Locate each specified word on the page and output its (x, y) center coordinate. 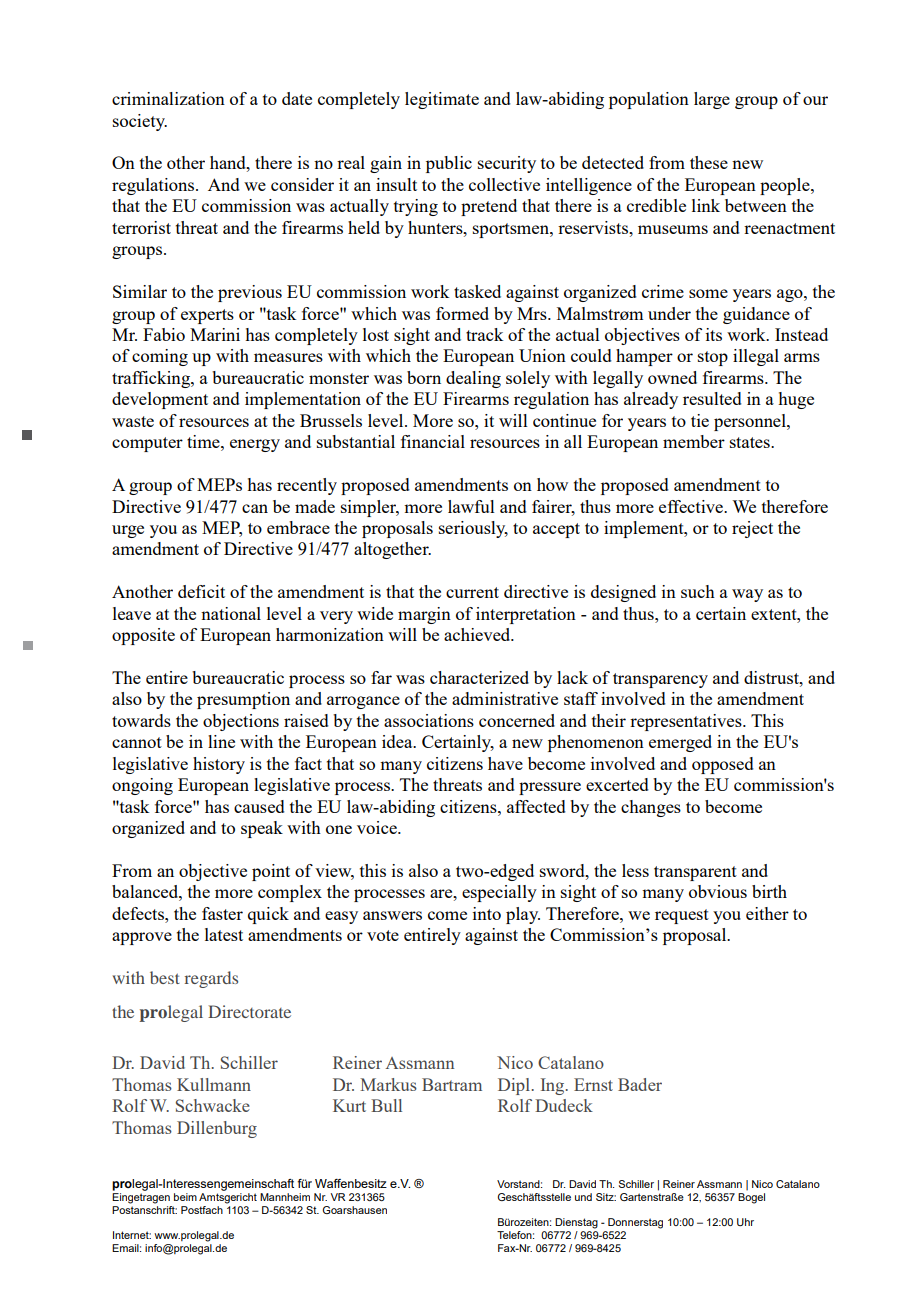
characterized (479, 677)
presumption (243, 700)
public (449, 164)
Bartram (452, 1084)
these (709, 162)
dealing (473, 379)
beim (185, 1197)
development (160, 400)
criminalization (168, 98)
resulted (712, 398)
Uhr (745, 1222)
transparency (660, 680)
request (682, 916)
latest (224, 934)
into (487, 913)
